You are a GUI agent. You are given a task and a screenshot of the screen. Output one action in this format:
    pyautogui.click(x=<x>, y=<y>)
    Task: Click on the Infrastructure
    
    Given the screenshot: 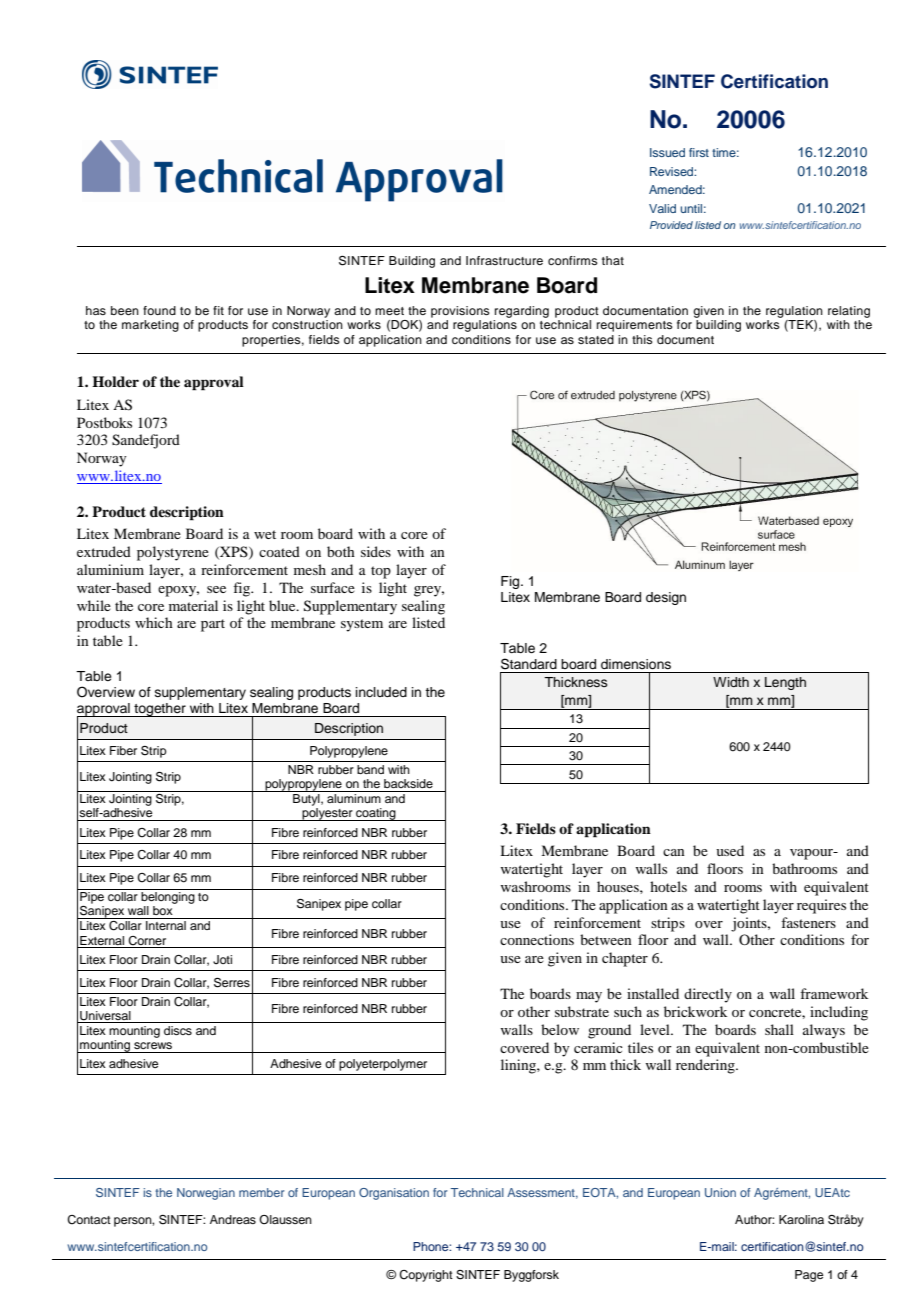 What is the action you would take?
    pyautogui.click(x=504, y=260)
